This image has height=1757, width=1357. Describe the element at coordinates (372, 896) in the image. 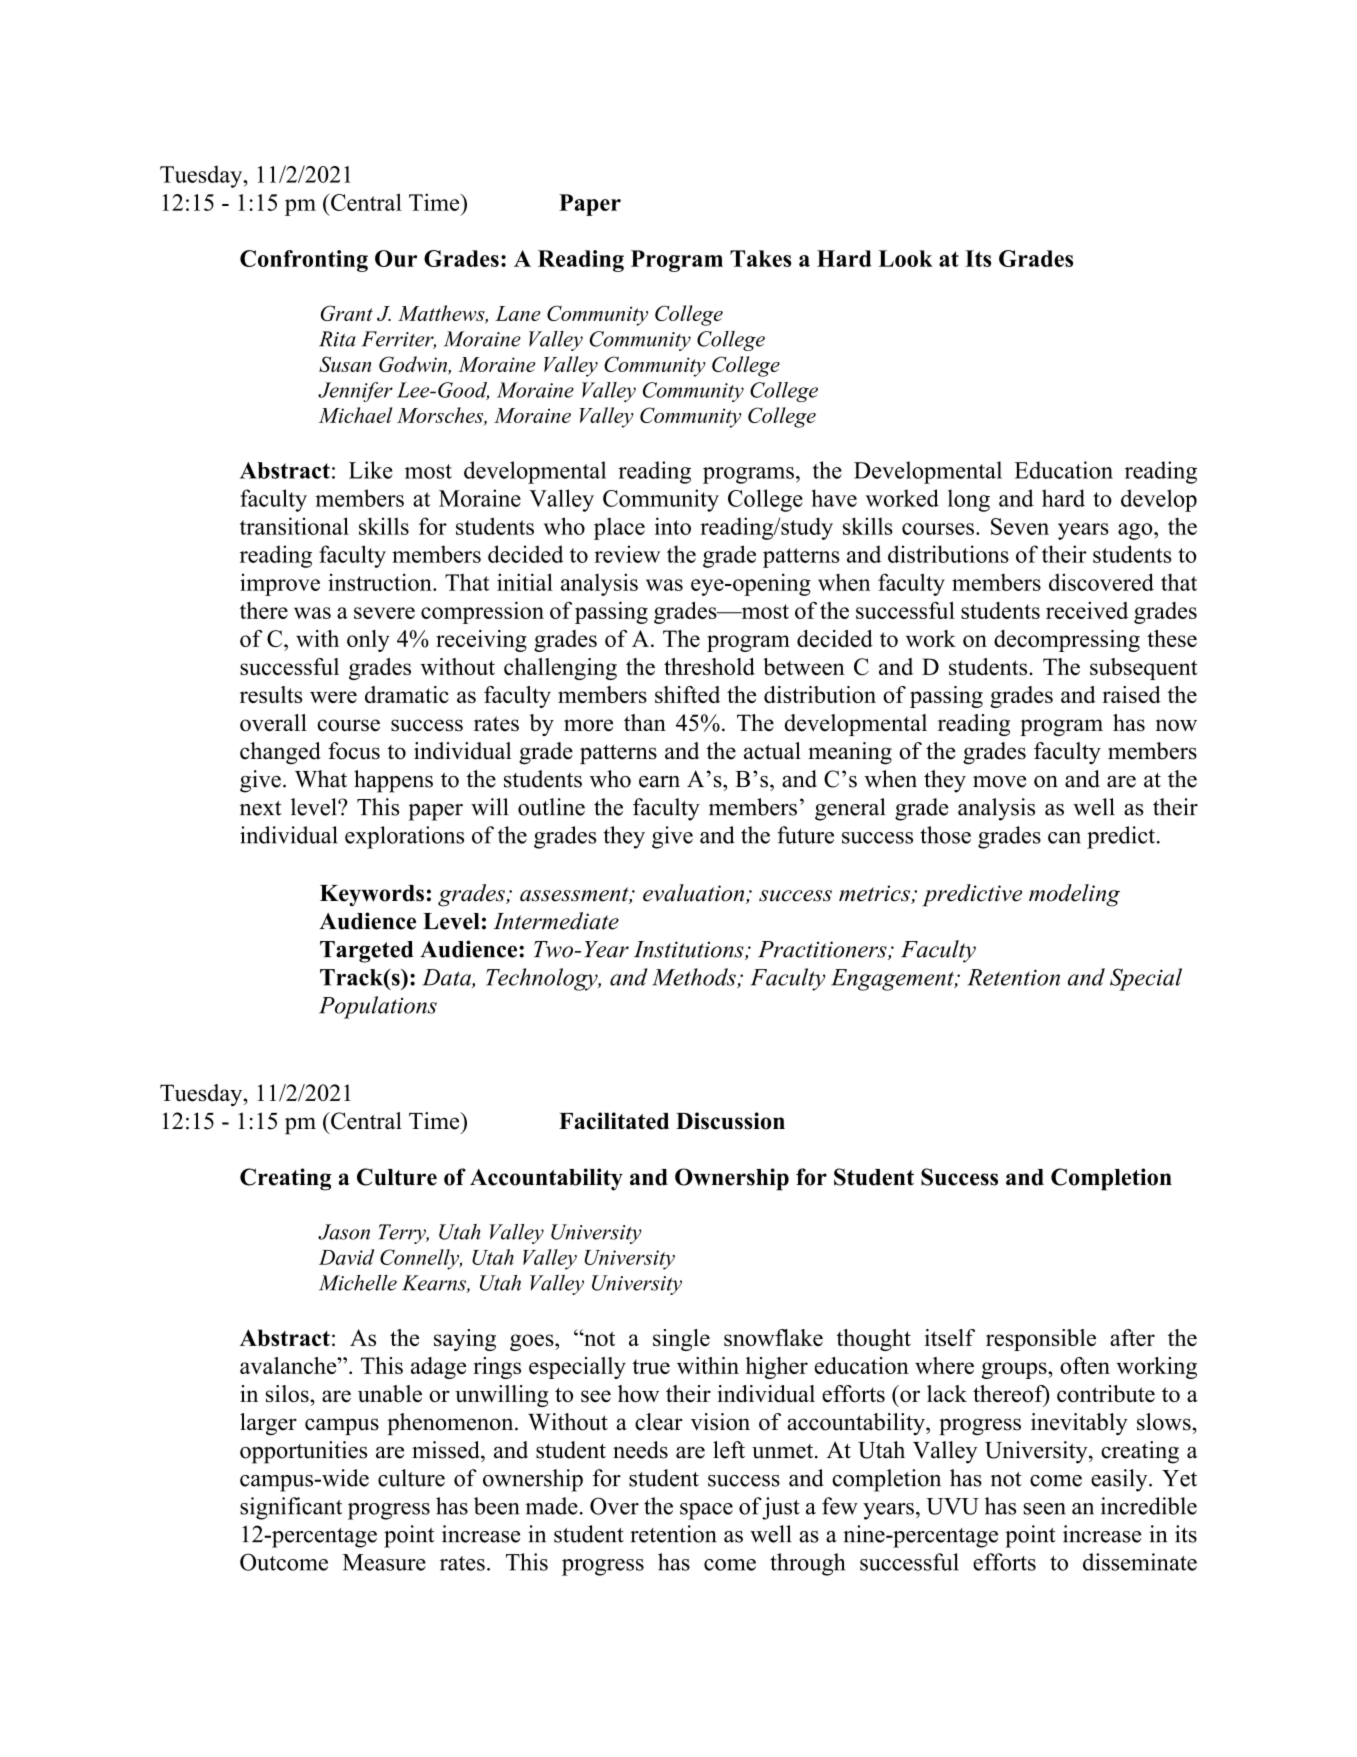

I see `Keywords` at that location.
